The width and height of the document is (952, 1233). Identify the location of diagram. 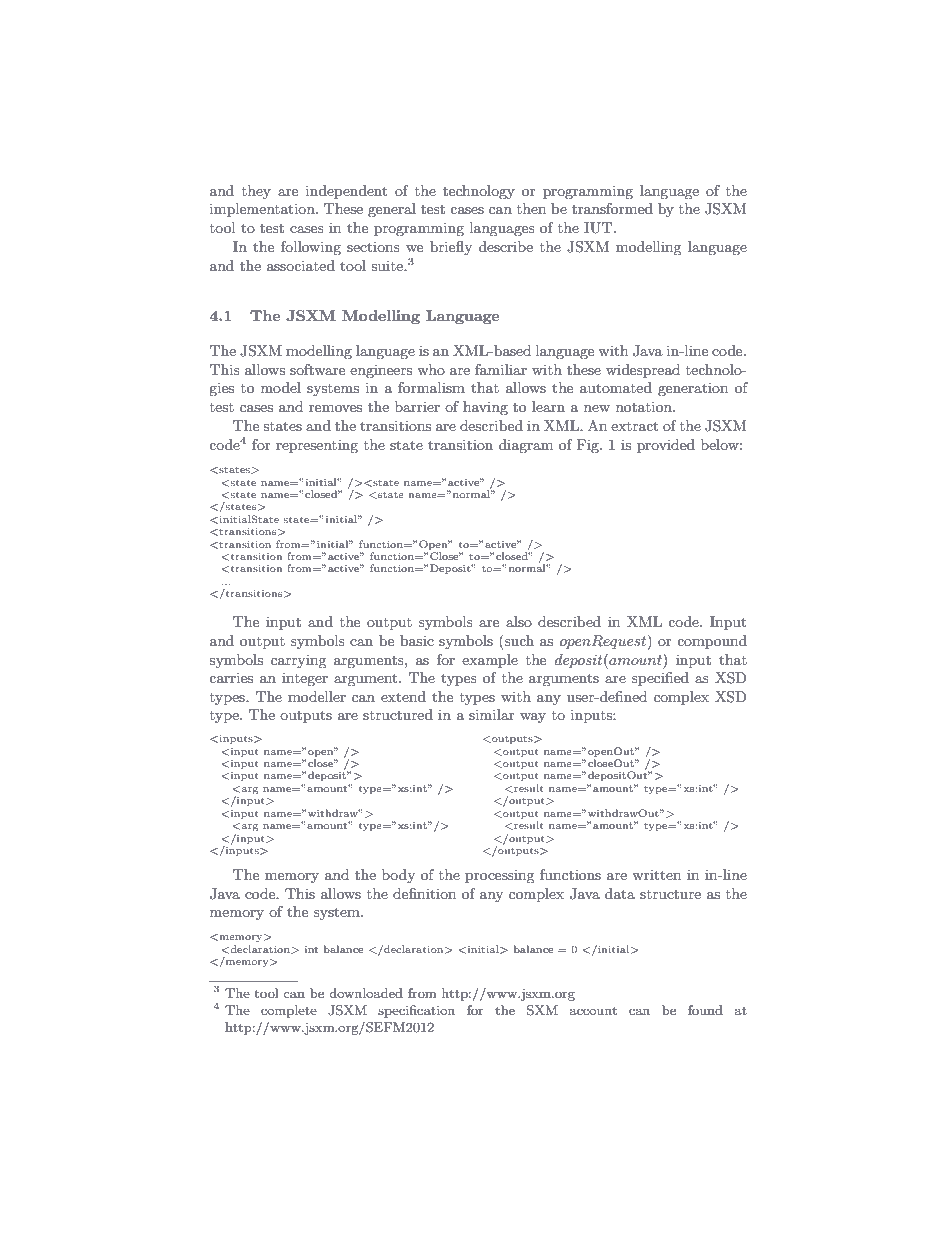
(526, 446).
